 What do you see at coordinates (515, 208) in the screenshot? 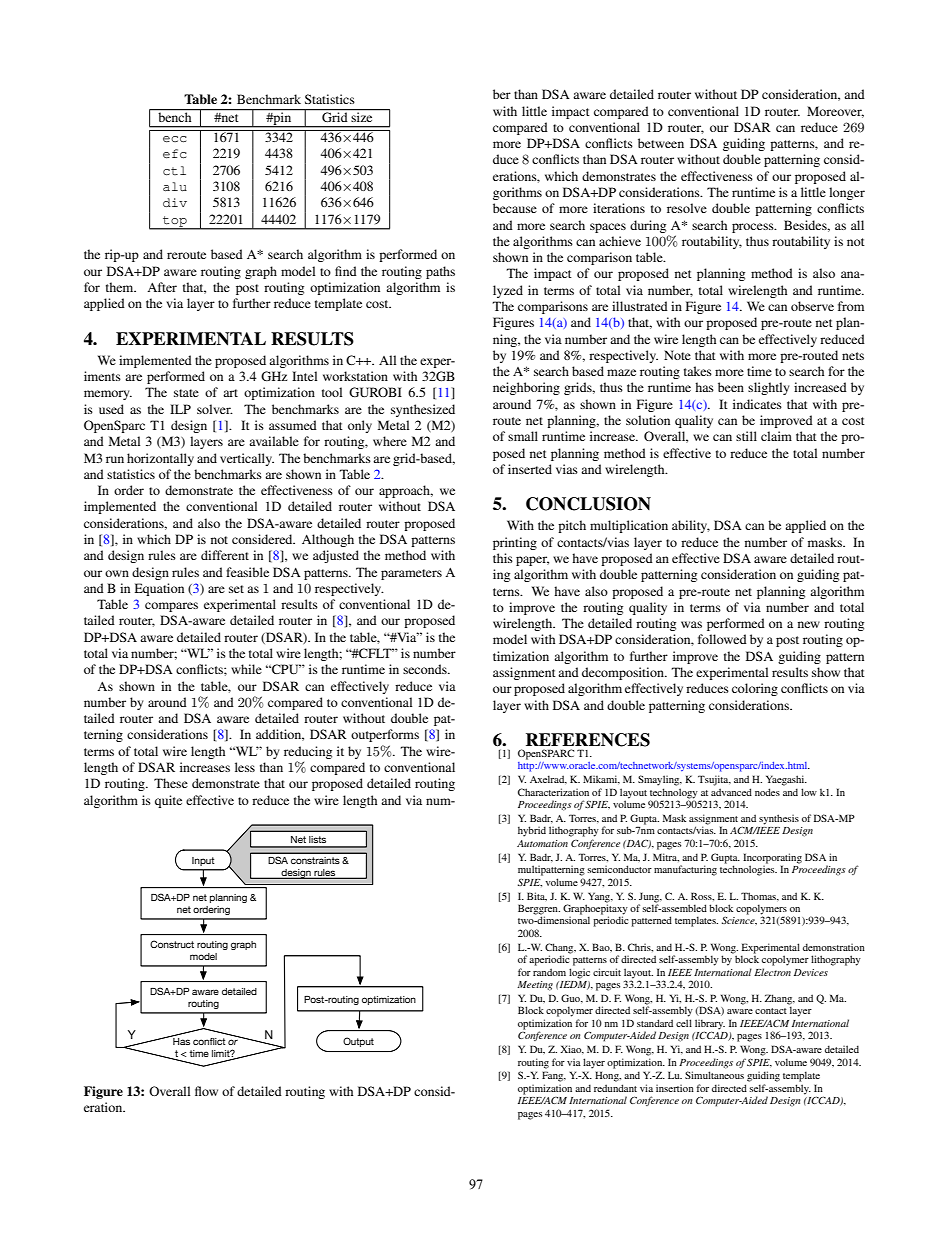
I see `because` at bounding box center [515, 208].
